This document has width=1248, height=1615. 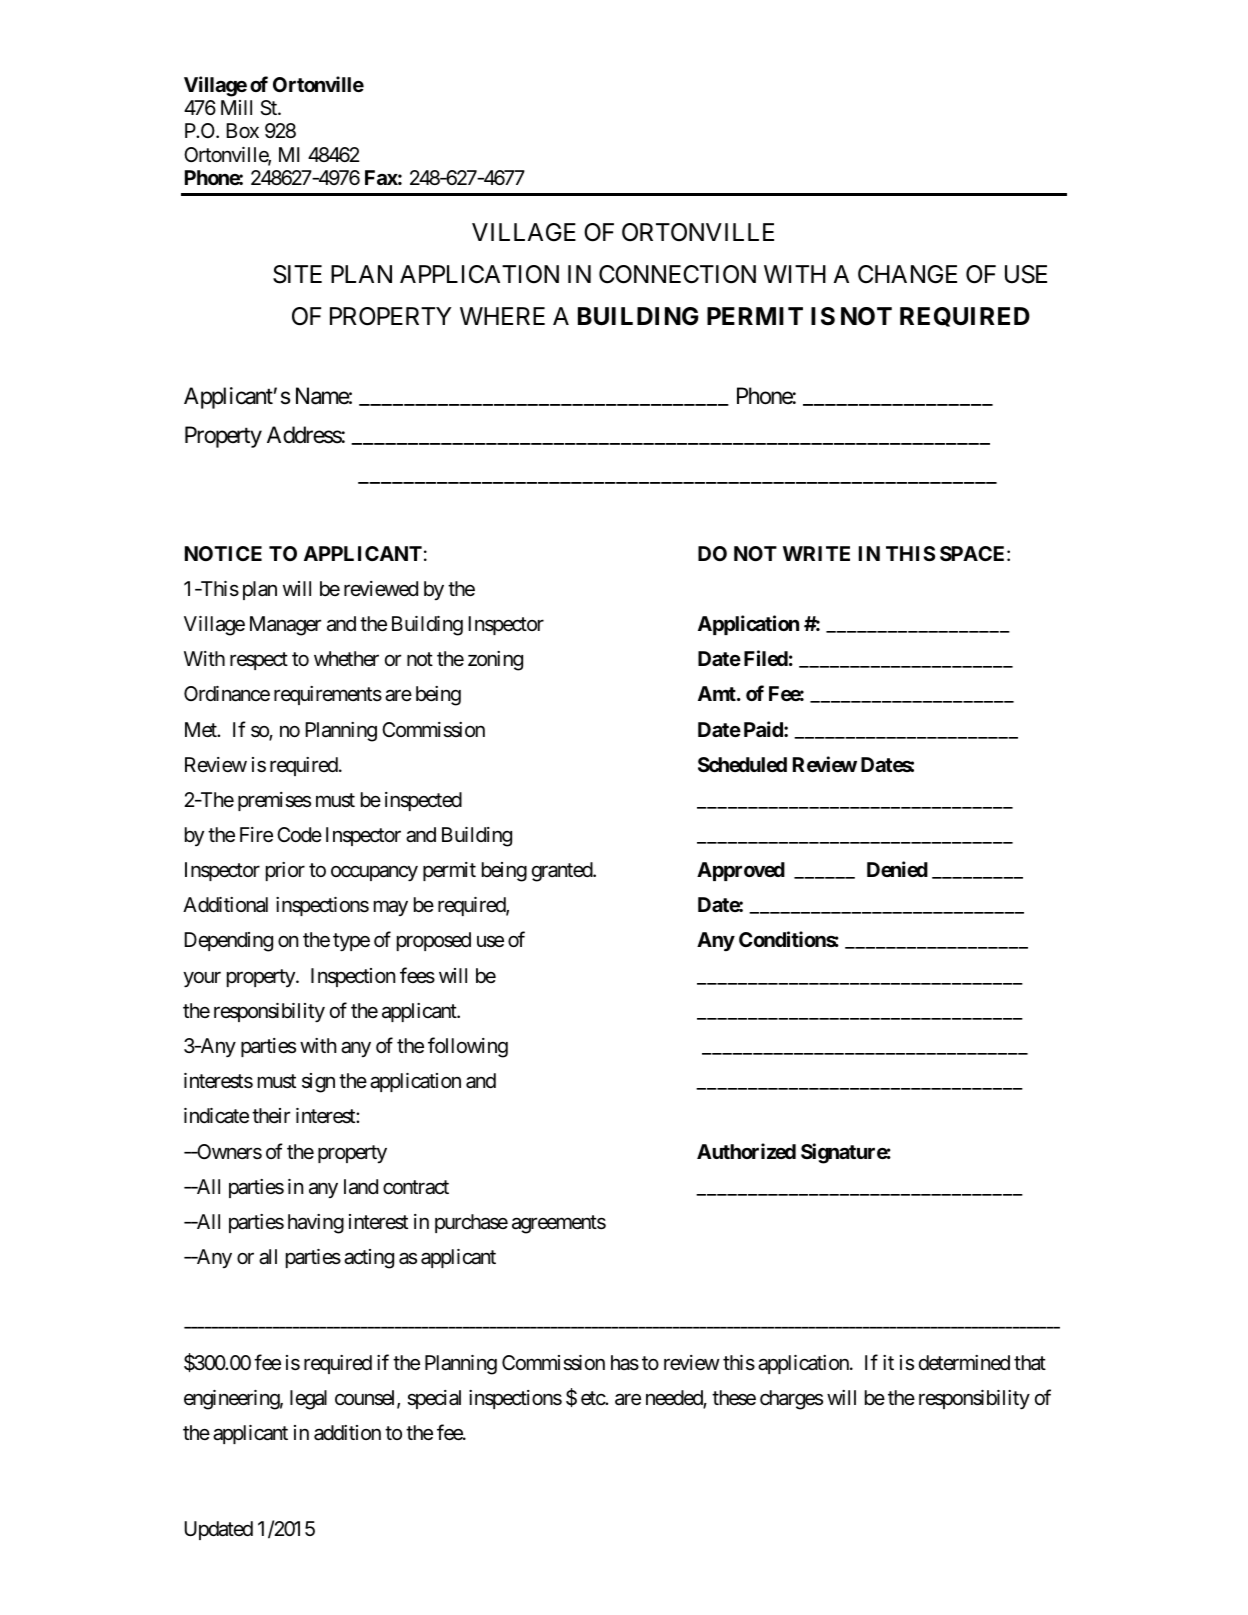 What do you see at coordinates (677, 274) in the document?
I see `CONNECTION` at bounding box center [677, 274].
